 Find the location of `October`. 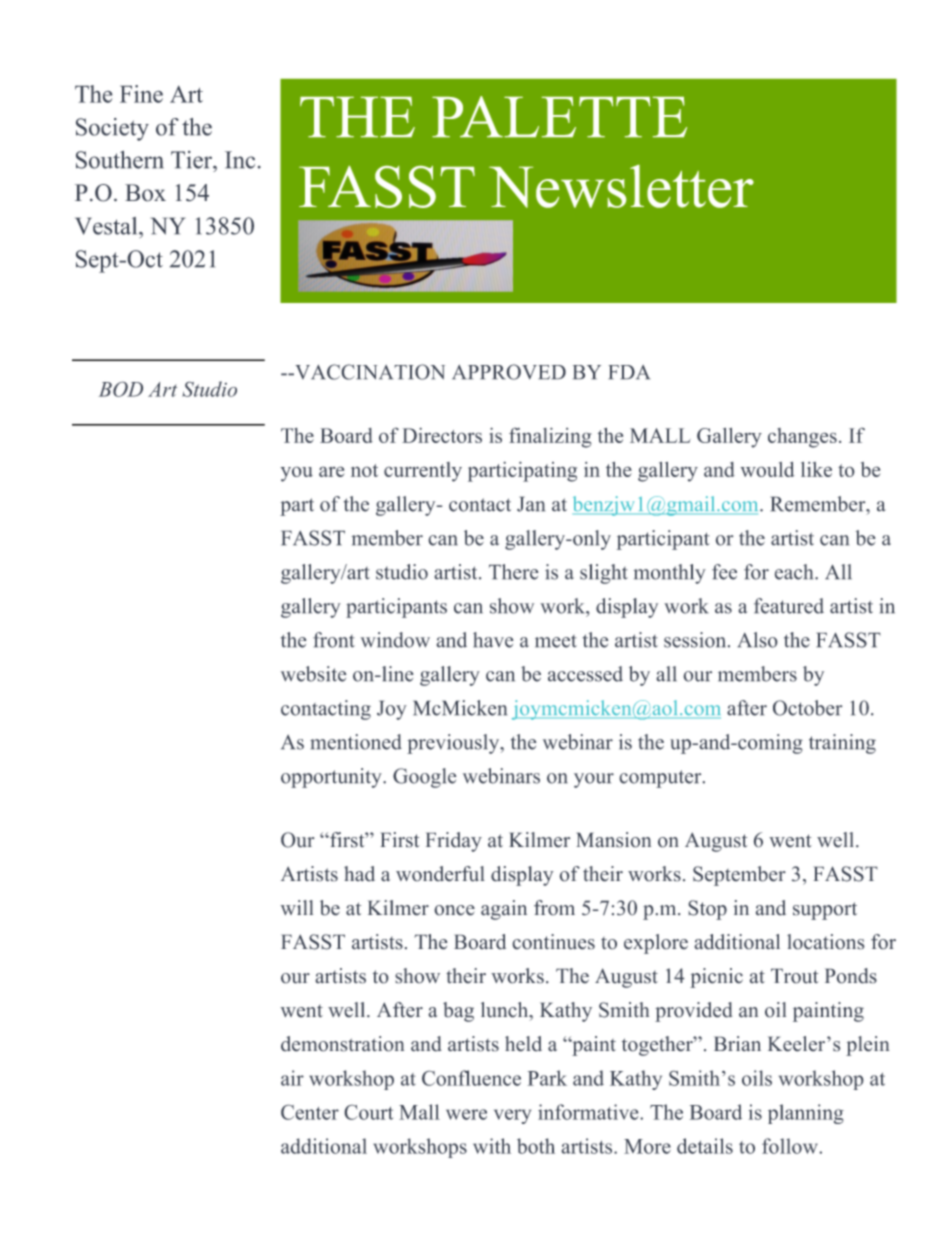

October is located at coordinates (808, 708).
